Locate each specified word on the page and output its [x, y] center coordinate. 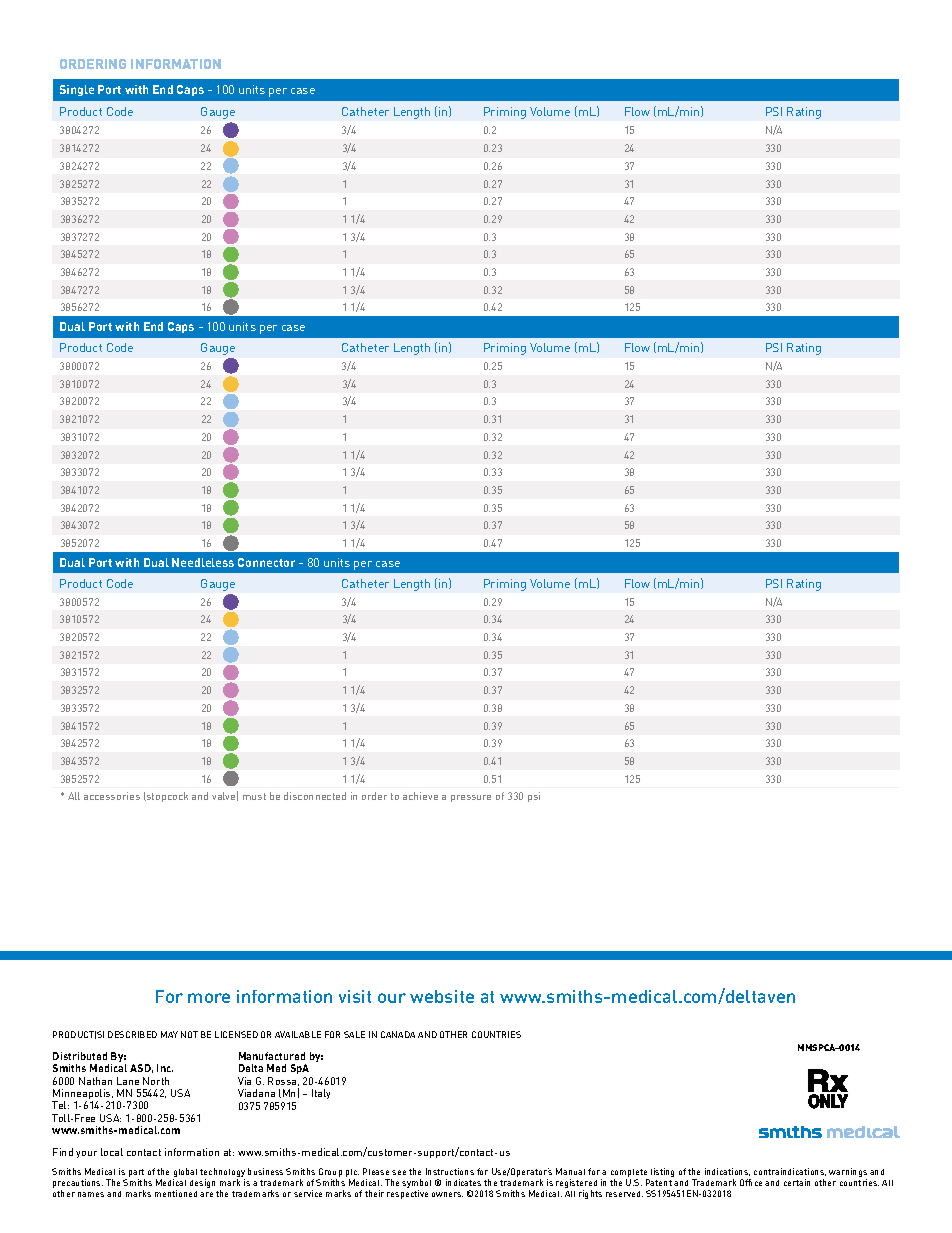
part [137, 1174]
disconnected [315, 796]
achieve [420, 796]
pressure [471, 798]
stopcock [166, 797]
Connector [266, 562]
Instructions [450, 1171]
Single [77, 90]
